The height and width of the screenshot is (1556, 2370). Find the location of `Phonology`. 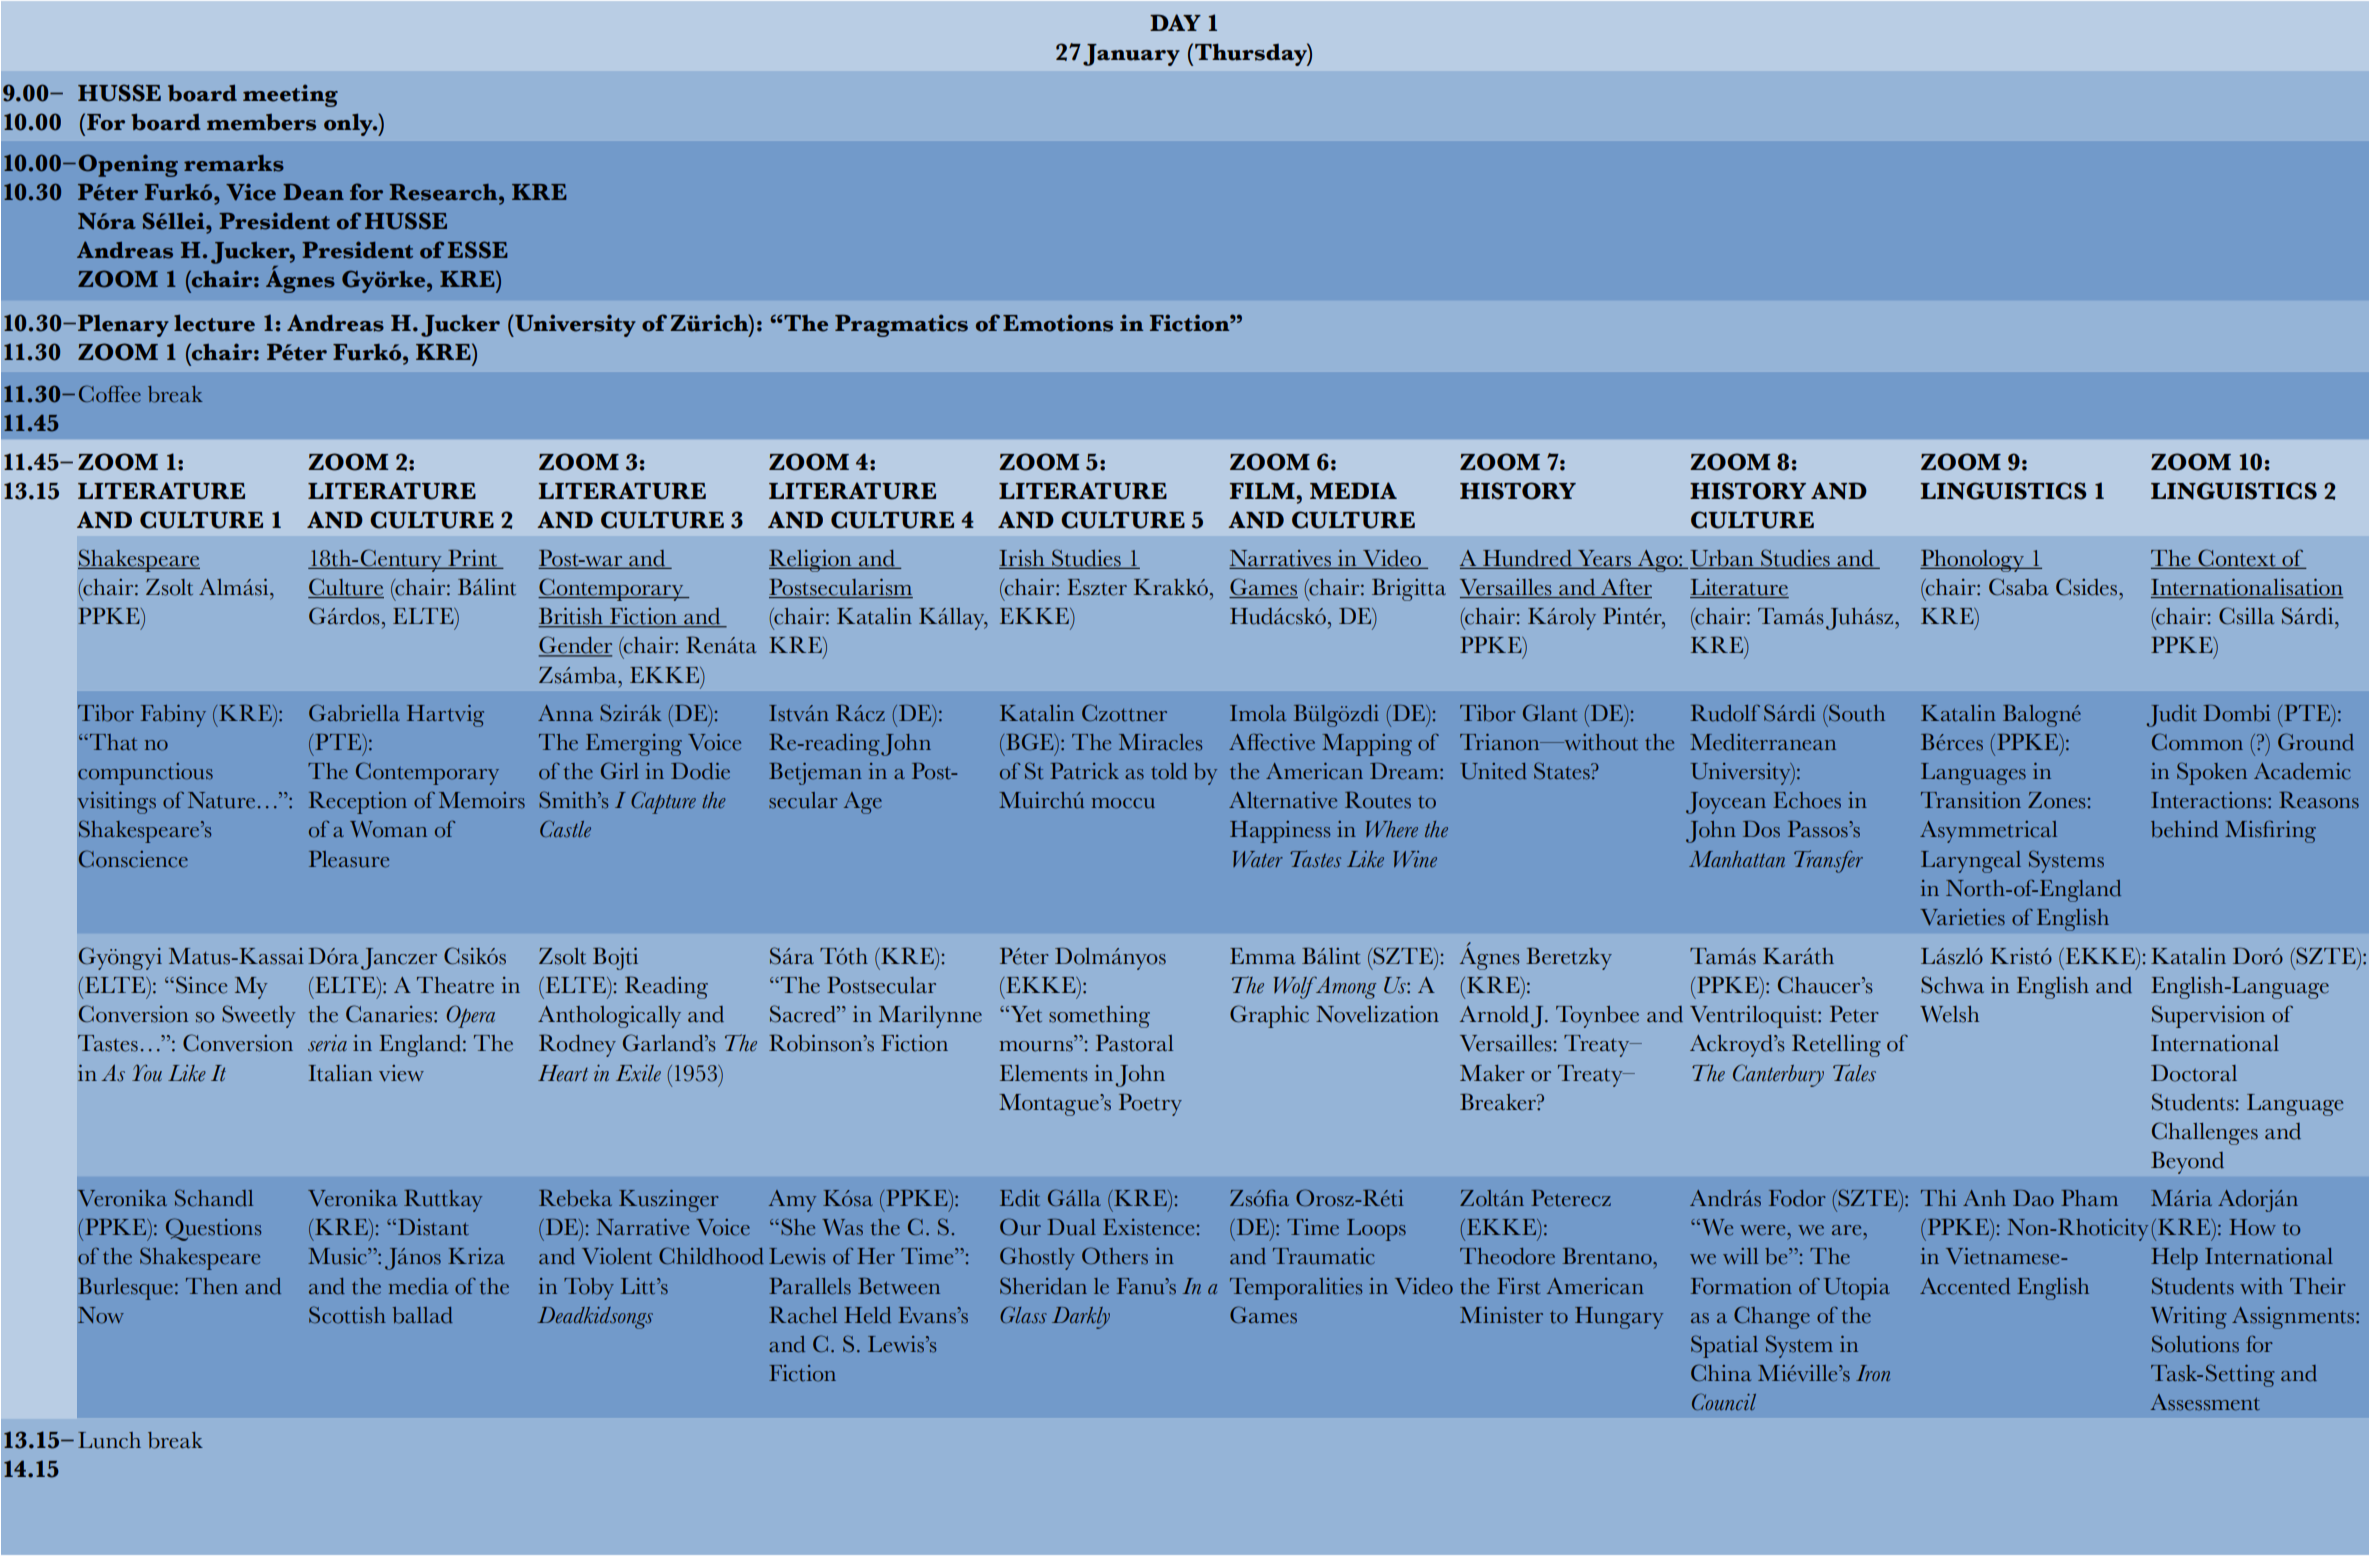

Phonology is located at coordinates (1973, 560).
